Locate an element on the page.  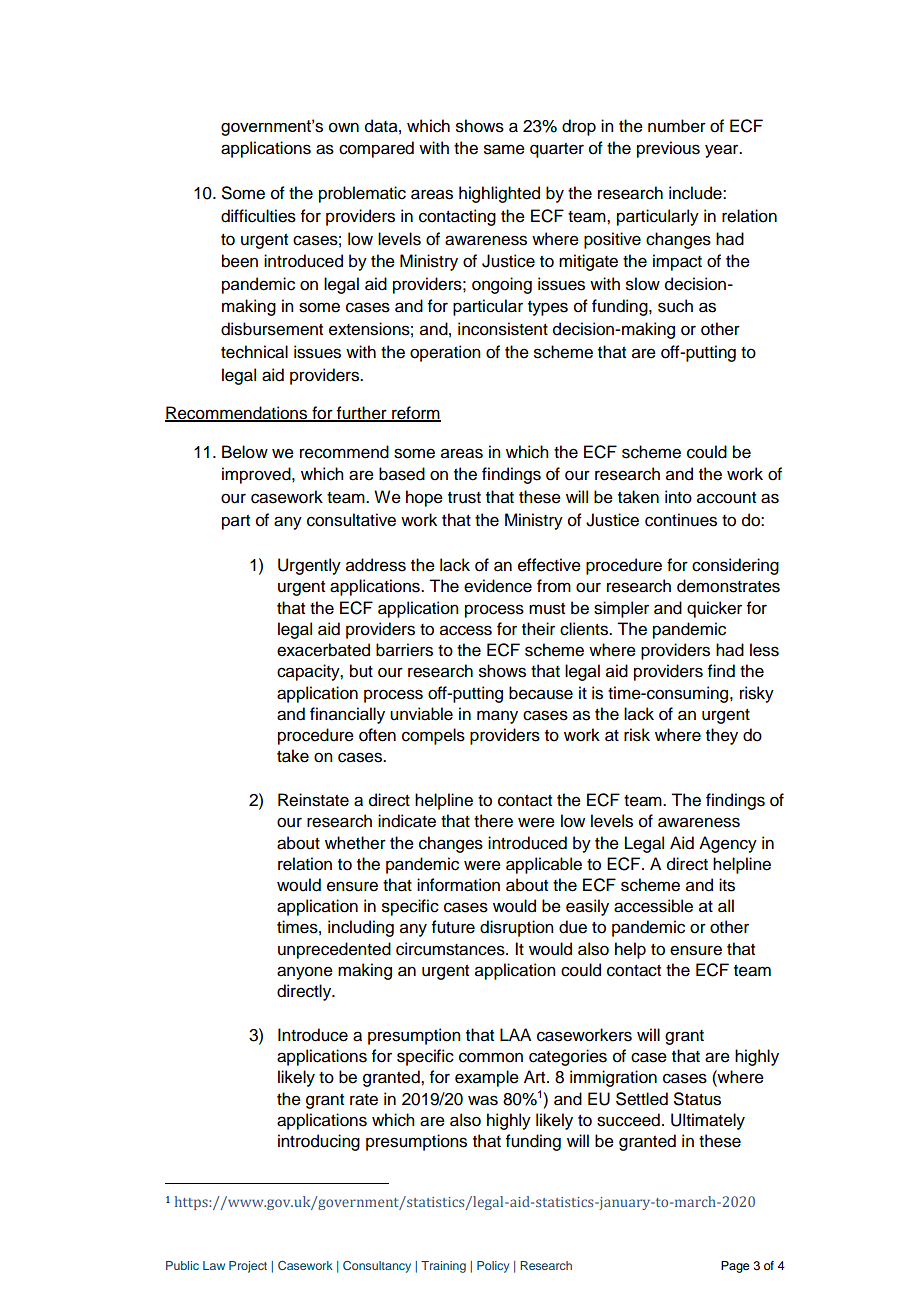
they is located at coordinates (722, 736).
